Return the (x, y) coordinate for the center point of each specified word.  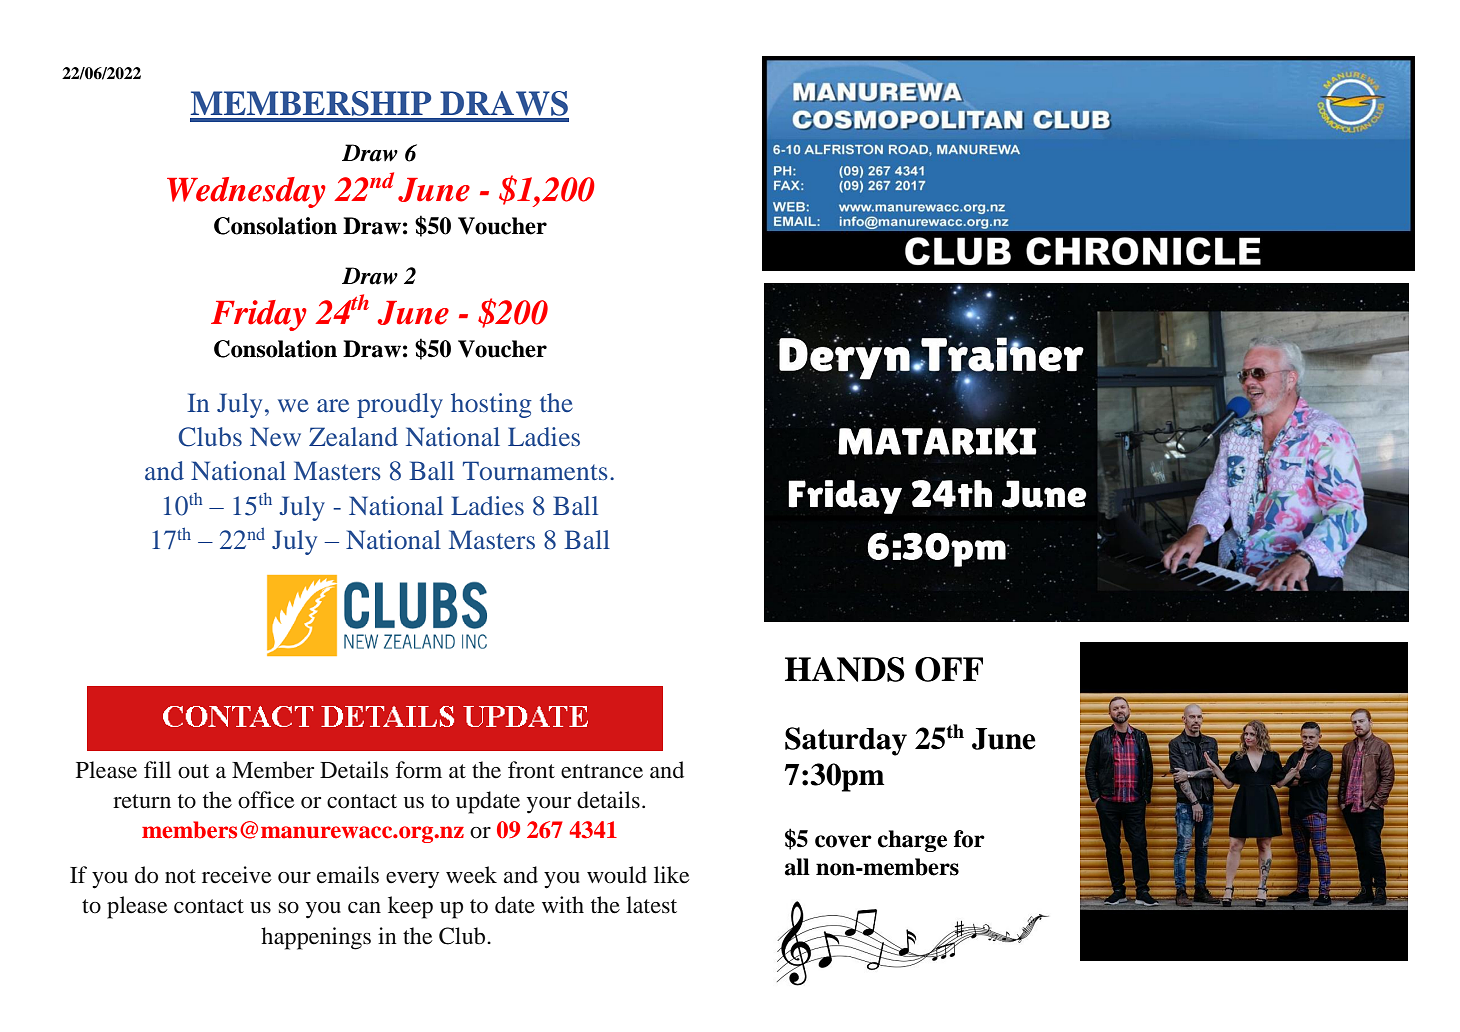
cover (843, 841)
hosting (491, 405)
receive (237, 875)
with (563, 904)
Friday (259, 315)
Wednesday (246, 192)
